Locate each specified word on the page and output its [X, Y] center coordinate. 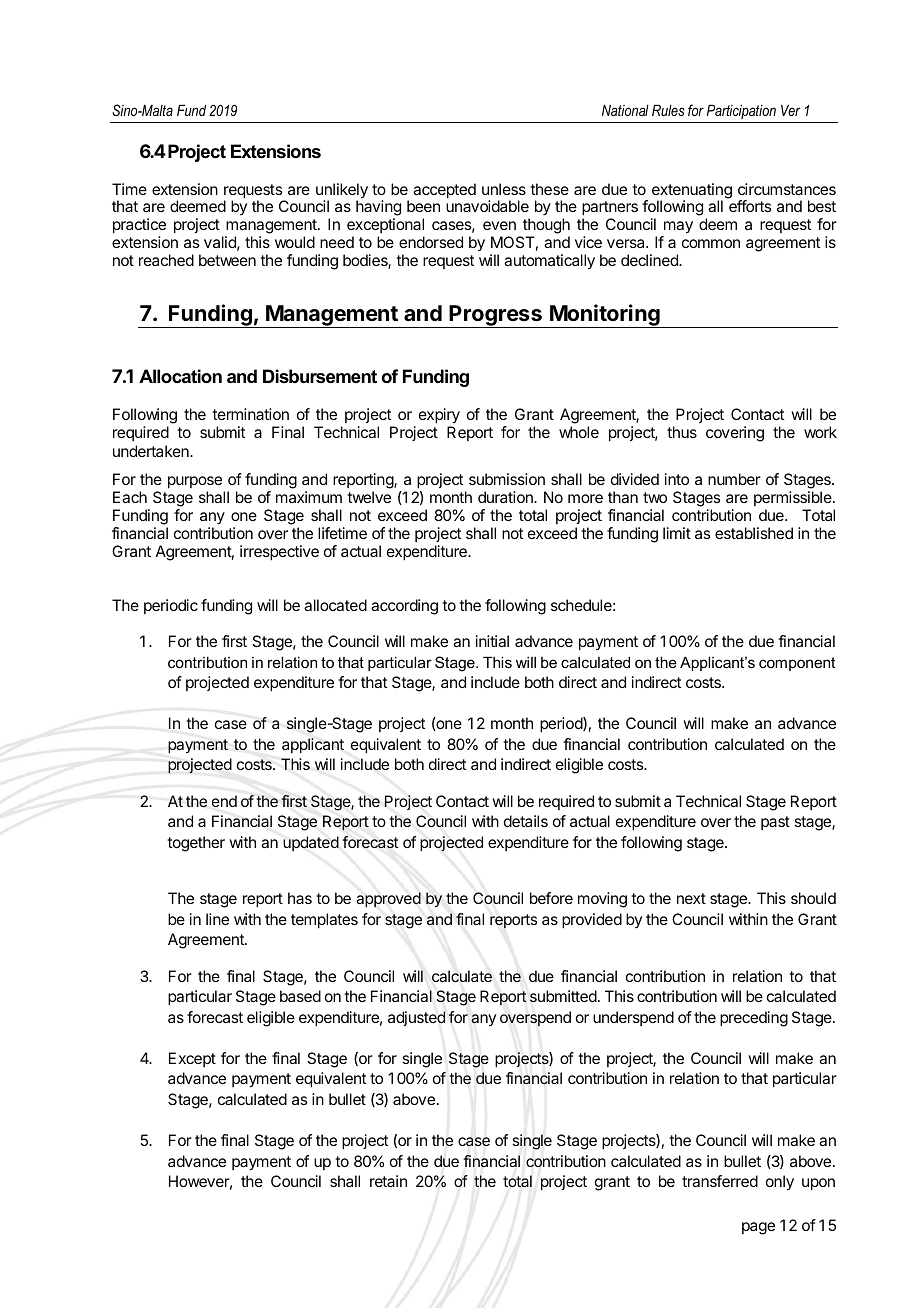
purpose [195, 484]
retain [388, 1181]
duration [506, 497]
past [775, 823]
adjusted [416, 1018]
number [734, 479]
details [526, 821]
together [196, 844]
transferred [720, 1181]
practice [139, 227]
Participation [741, 111]
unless [504, 189]
